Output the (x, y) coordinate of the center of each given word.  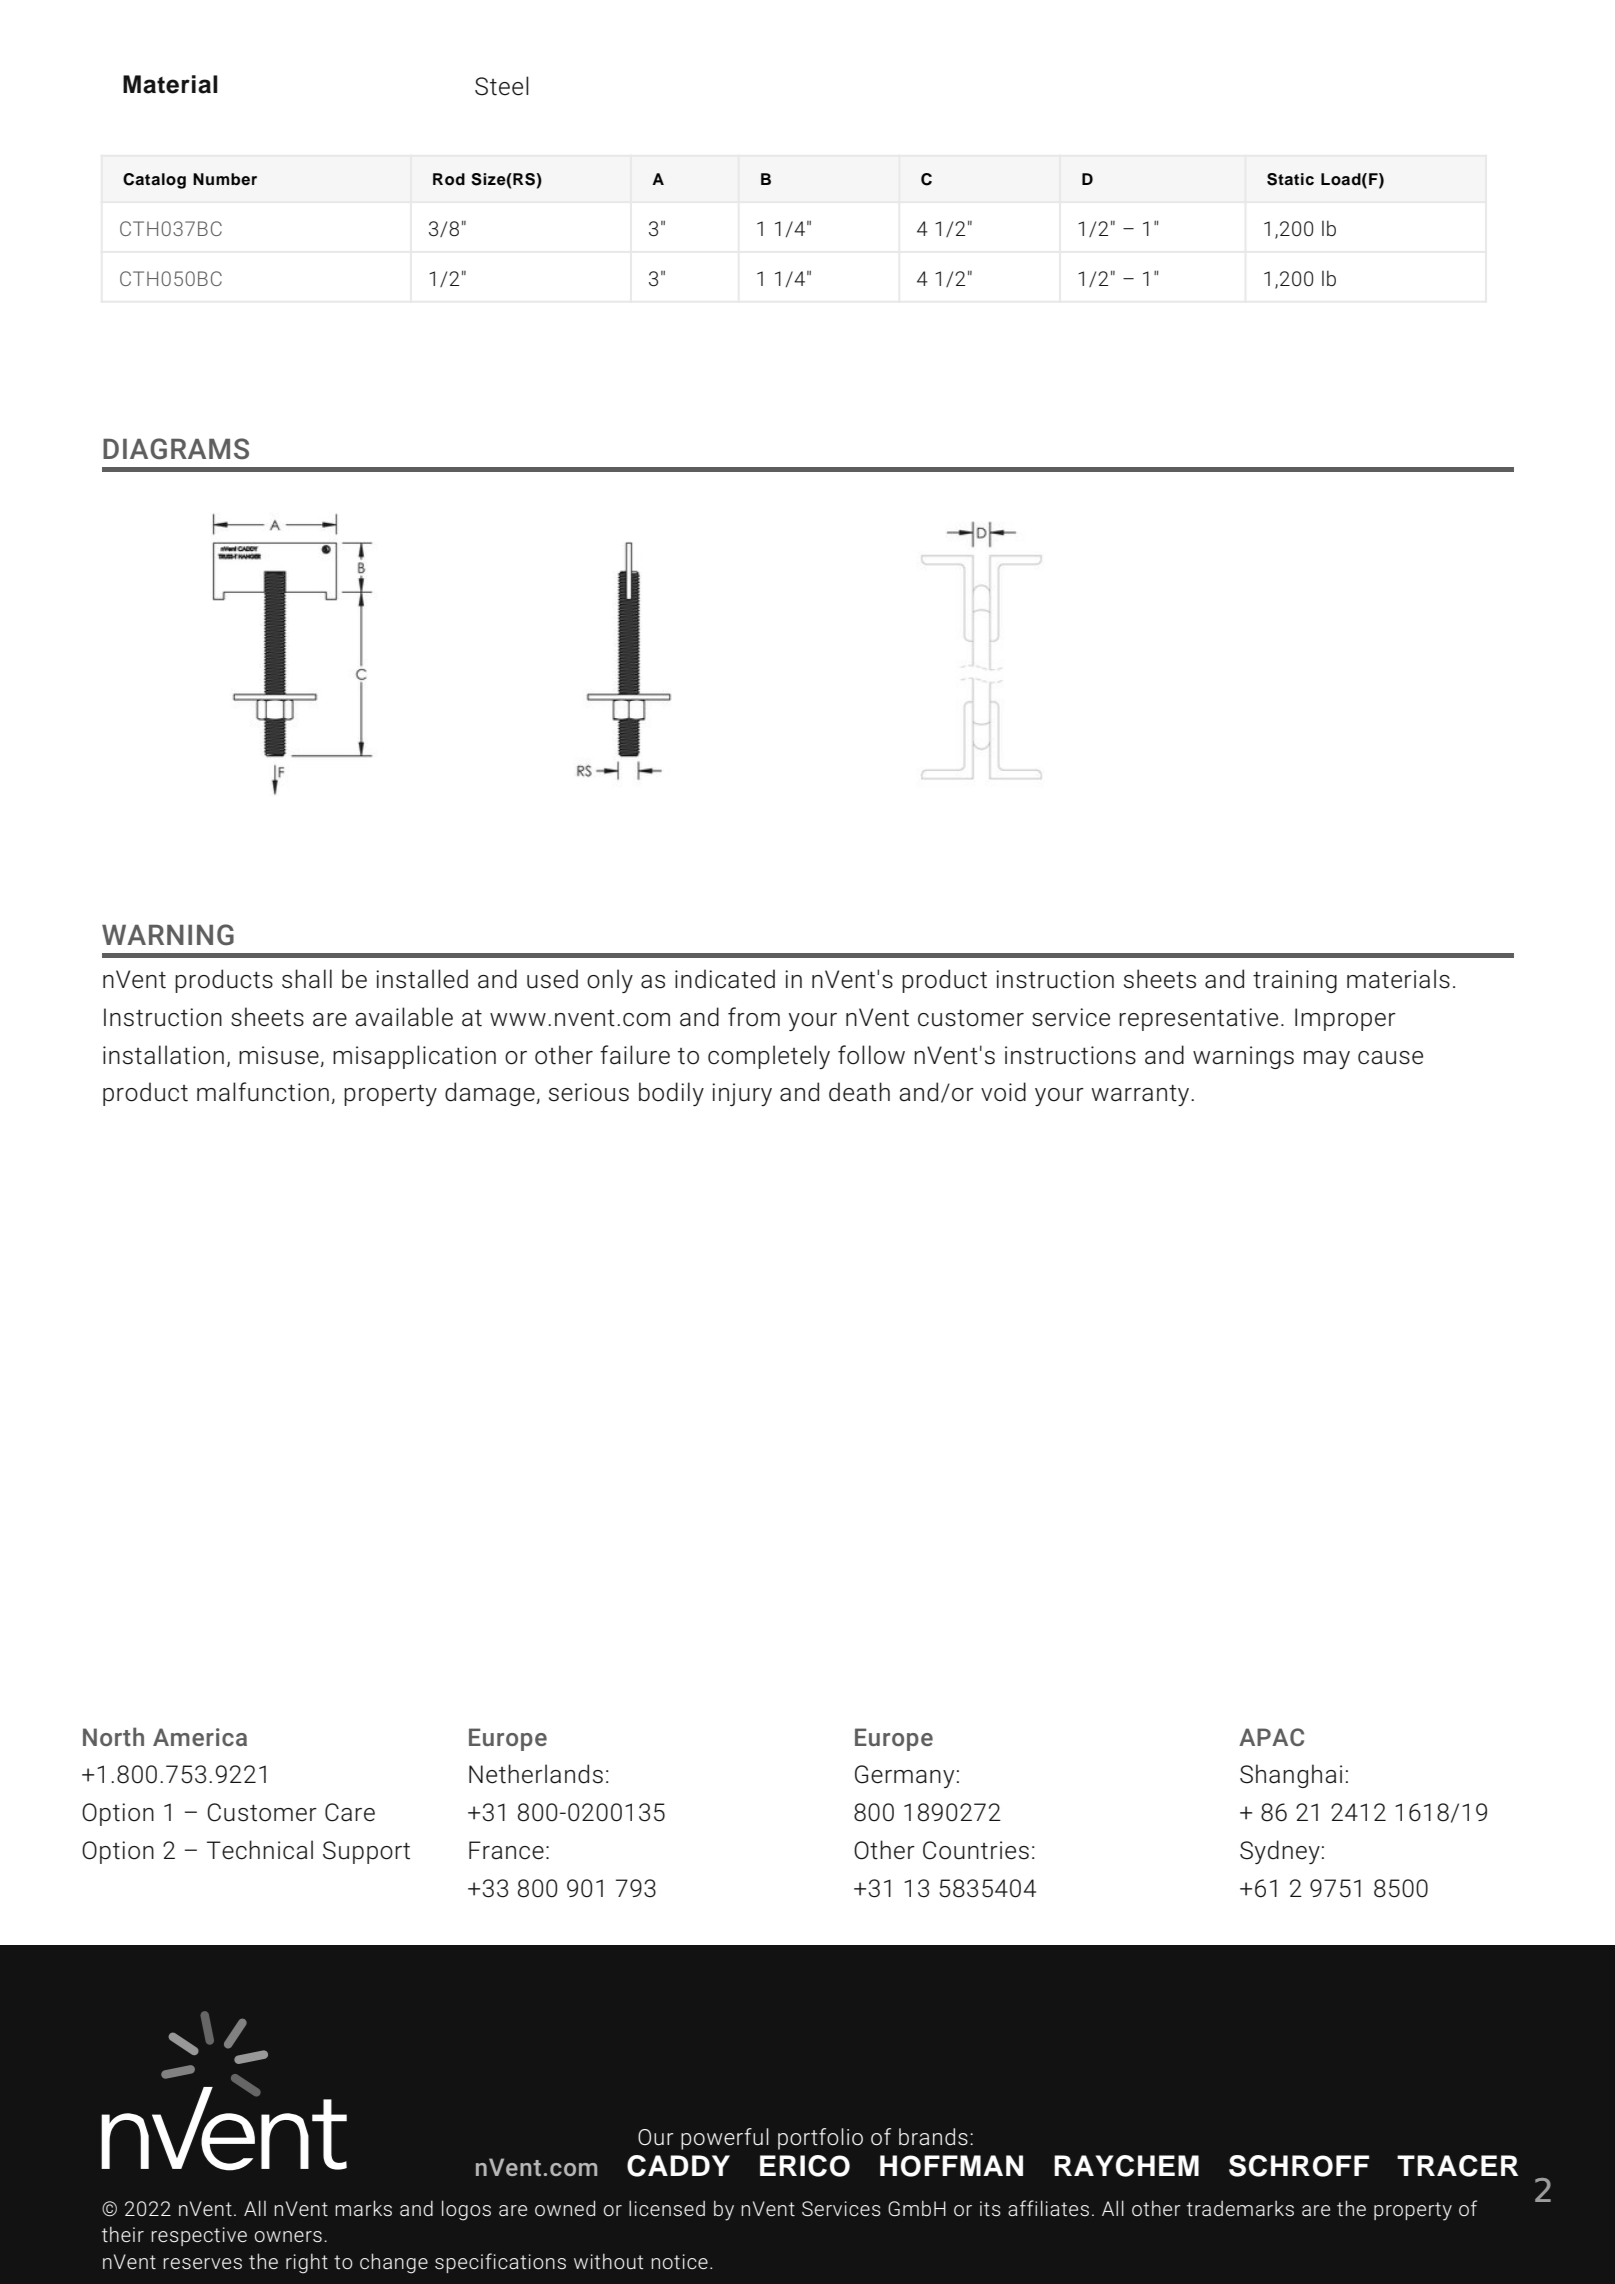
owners (288, 2237)
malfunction (263, 1092)
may (1327, 1060)
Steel (502, 86)
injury (742, 1094)
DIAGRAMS (176, 449)
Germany (904, 1776)
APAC (1271, 1737)
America (200, 1737)
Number (225, 179)
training (1295, 981)
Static (1290, 179)
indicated (725, 979)
